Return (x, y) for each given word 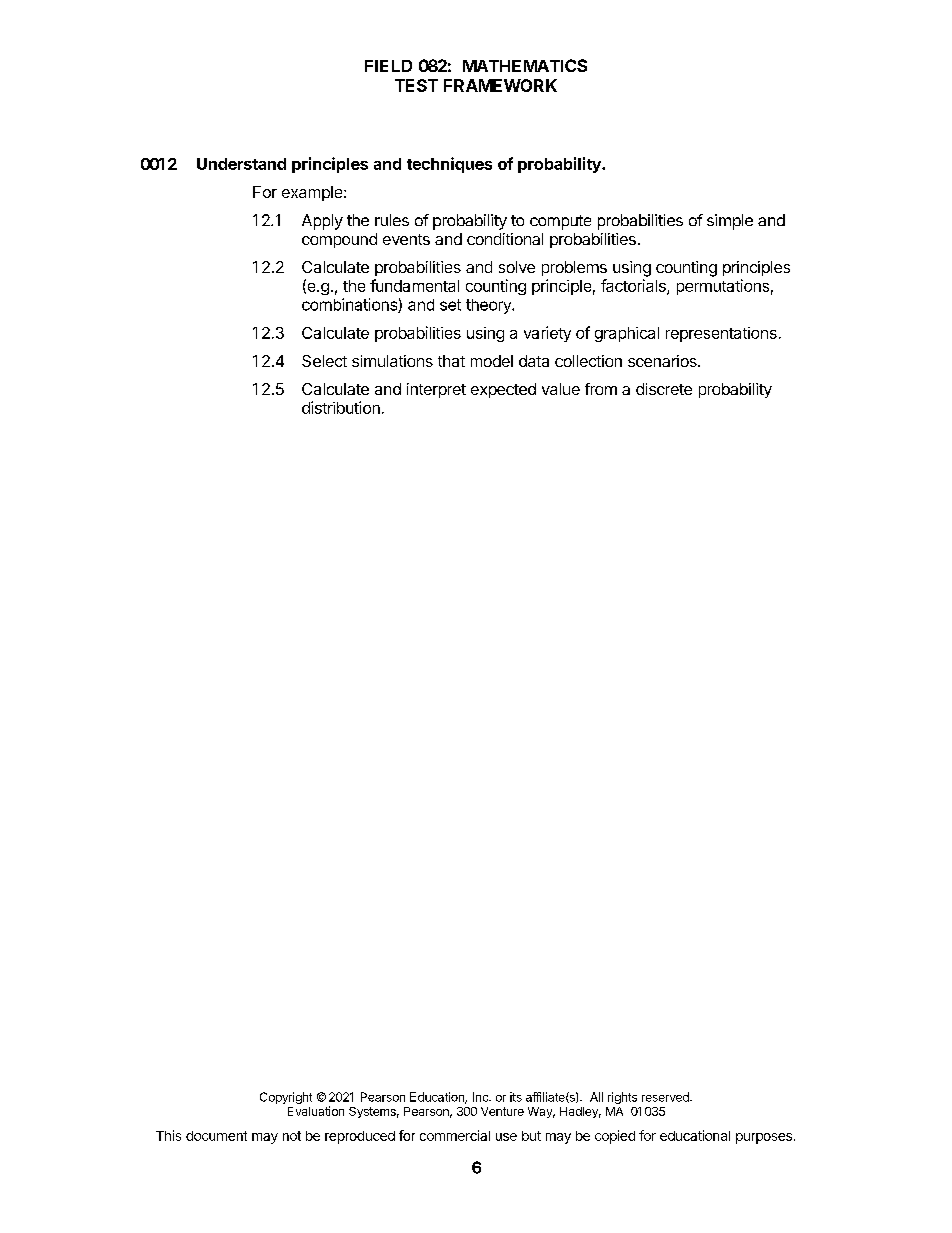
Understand (241, 164)
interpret (436, 390)
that (451, 361)
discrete (664, 389)
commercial (455, 1135)
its (516, 1097)
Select (324, 361)
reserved (666, 1097)
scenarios (663, 361)
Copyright (286, 1098)
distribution (341, 407)
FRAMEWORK (500, 85)
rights (622, 1098)
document (216, 1136)
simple (730, 222)
